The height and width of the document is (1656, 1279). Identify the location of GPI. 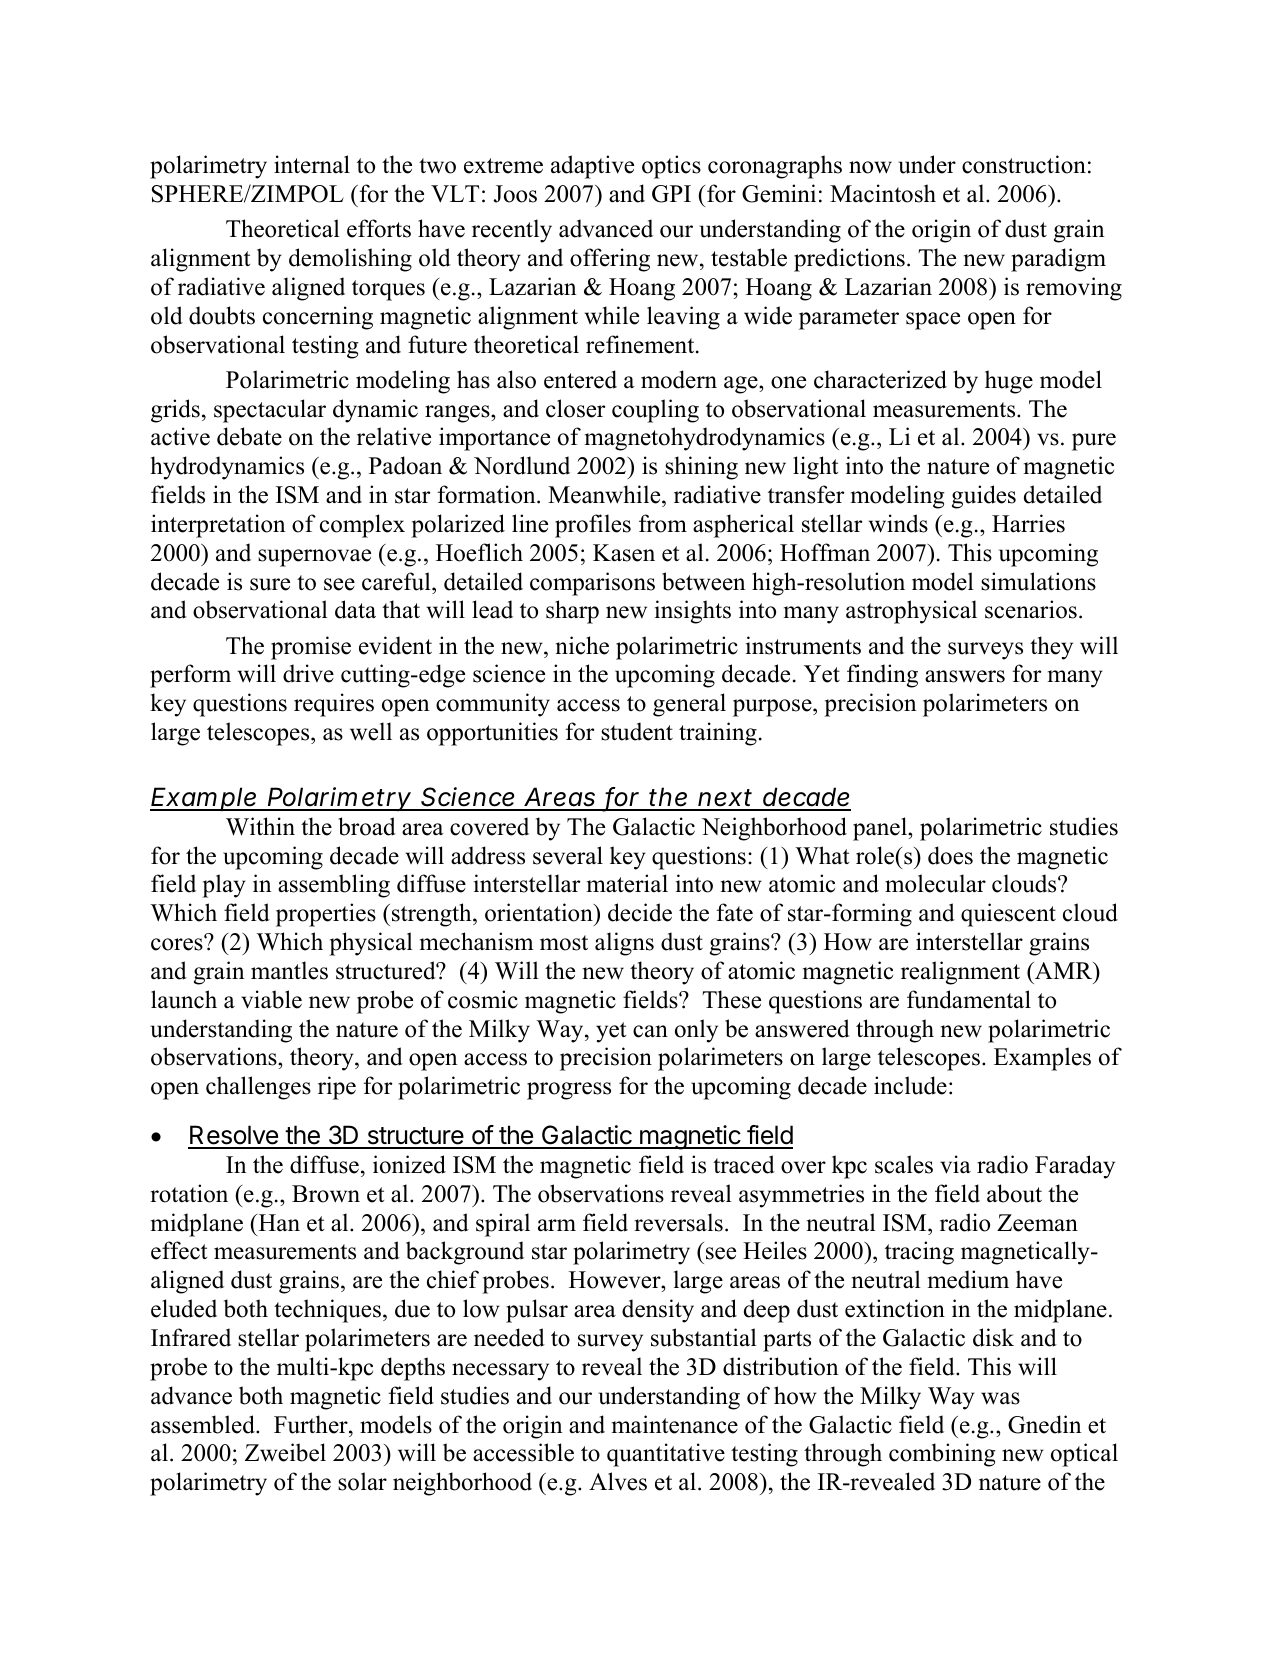
(671, 194).
